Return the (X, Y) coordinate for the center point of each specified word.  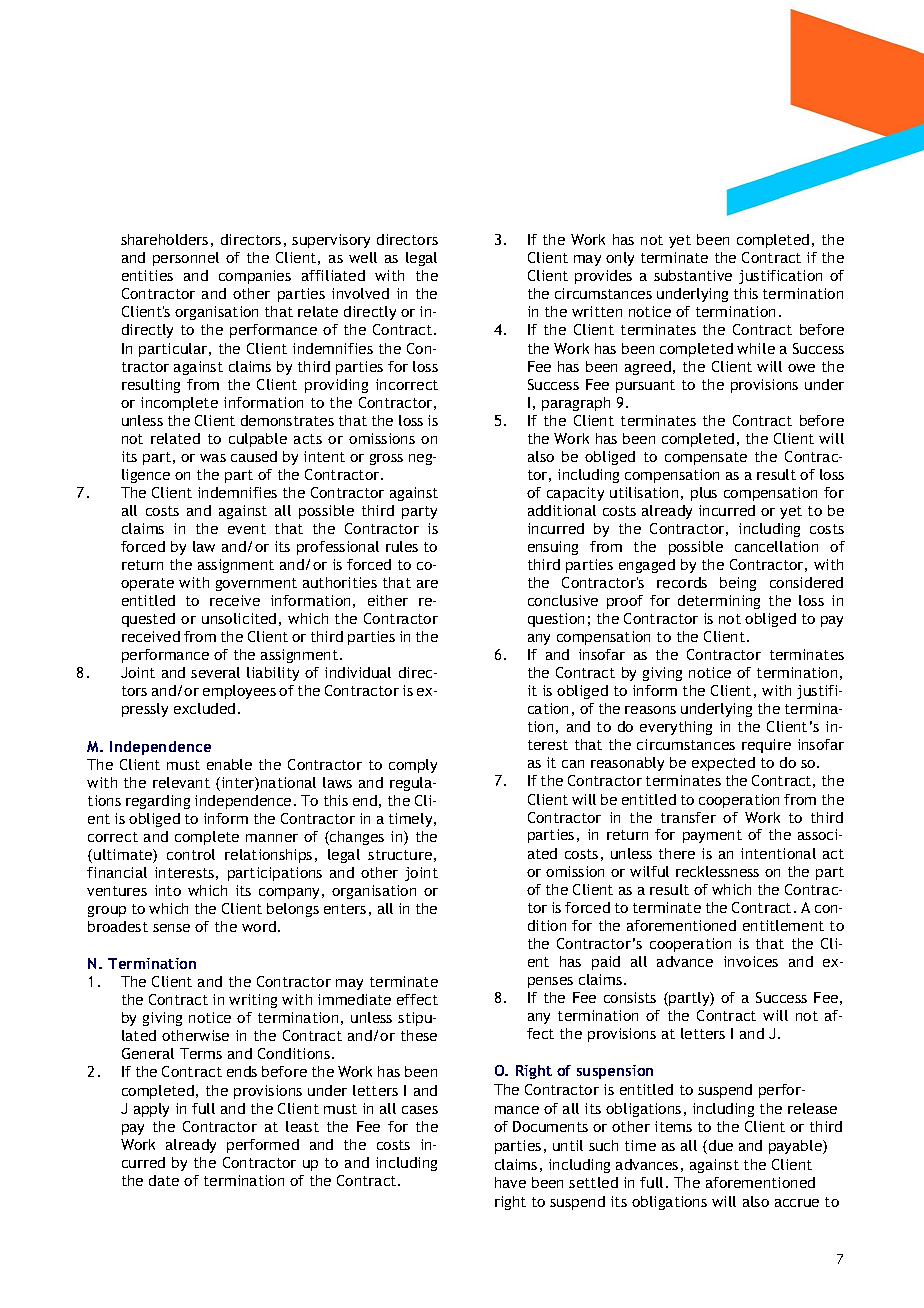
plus (704, 494)
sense (171, 928)
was (213, 458)
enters (345, 909)
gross (386, 459)
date (164, 1180)
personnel (186, 259)
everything (676, 728)
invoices (751, 961)
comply (413, 766)
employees (239, 692)
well (363, 257)
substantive (693, 275)
